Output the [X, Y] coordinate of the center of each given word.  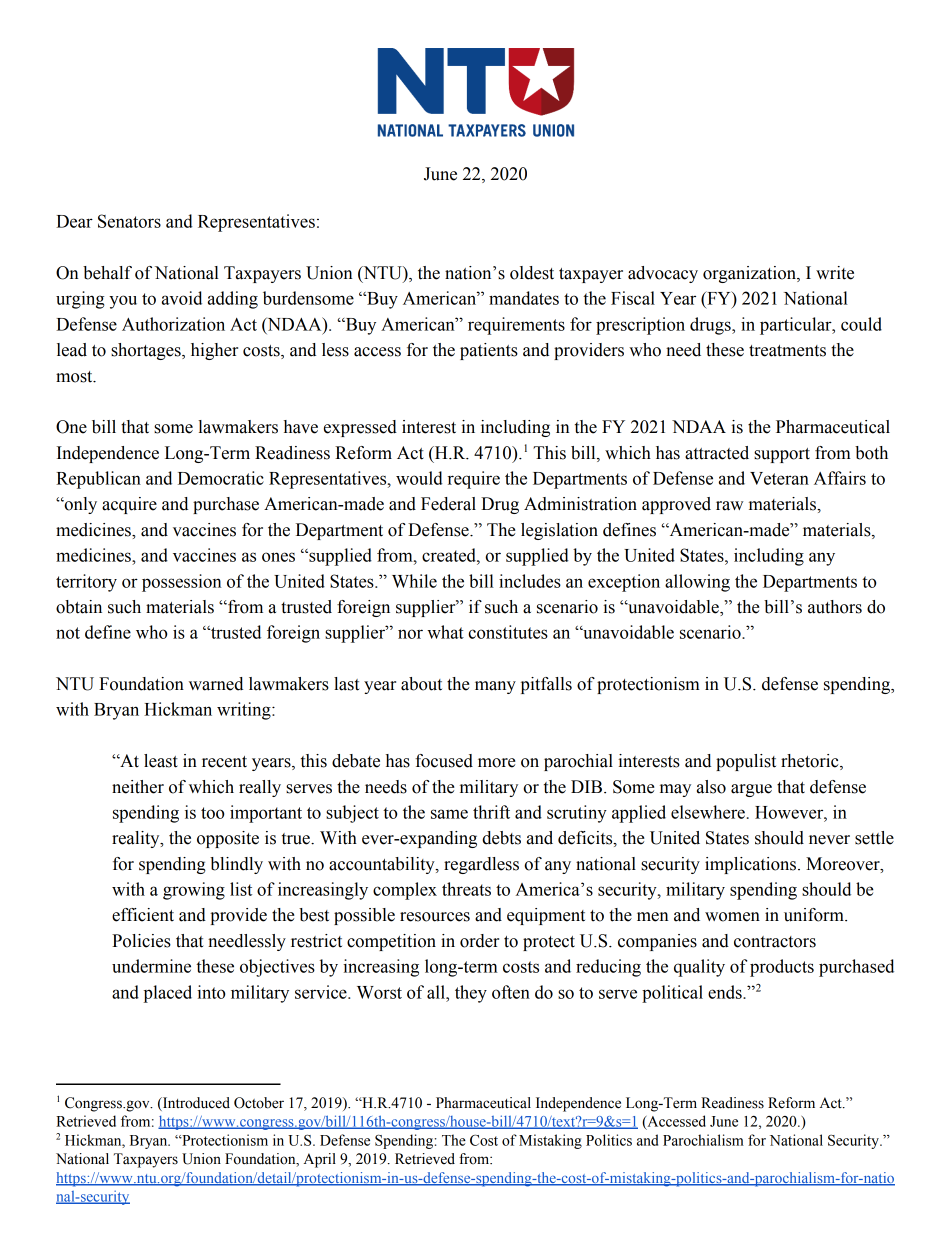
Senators [129, 221]
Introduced [195, 1104]
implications [752, 865]
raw [729, 506]
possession [182, 583]
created [450, 555]
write [835, 273]
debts [501, 838]
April [320, 1160]
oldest [532, 273]
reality [137, 839]
